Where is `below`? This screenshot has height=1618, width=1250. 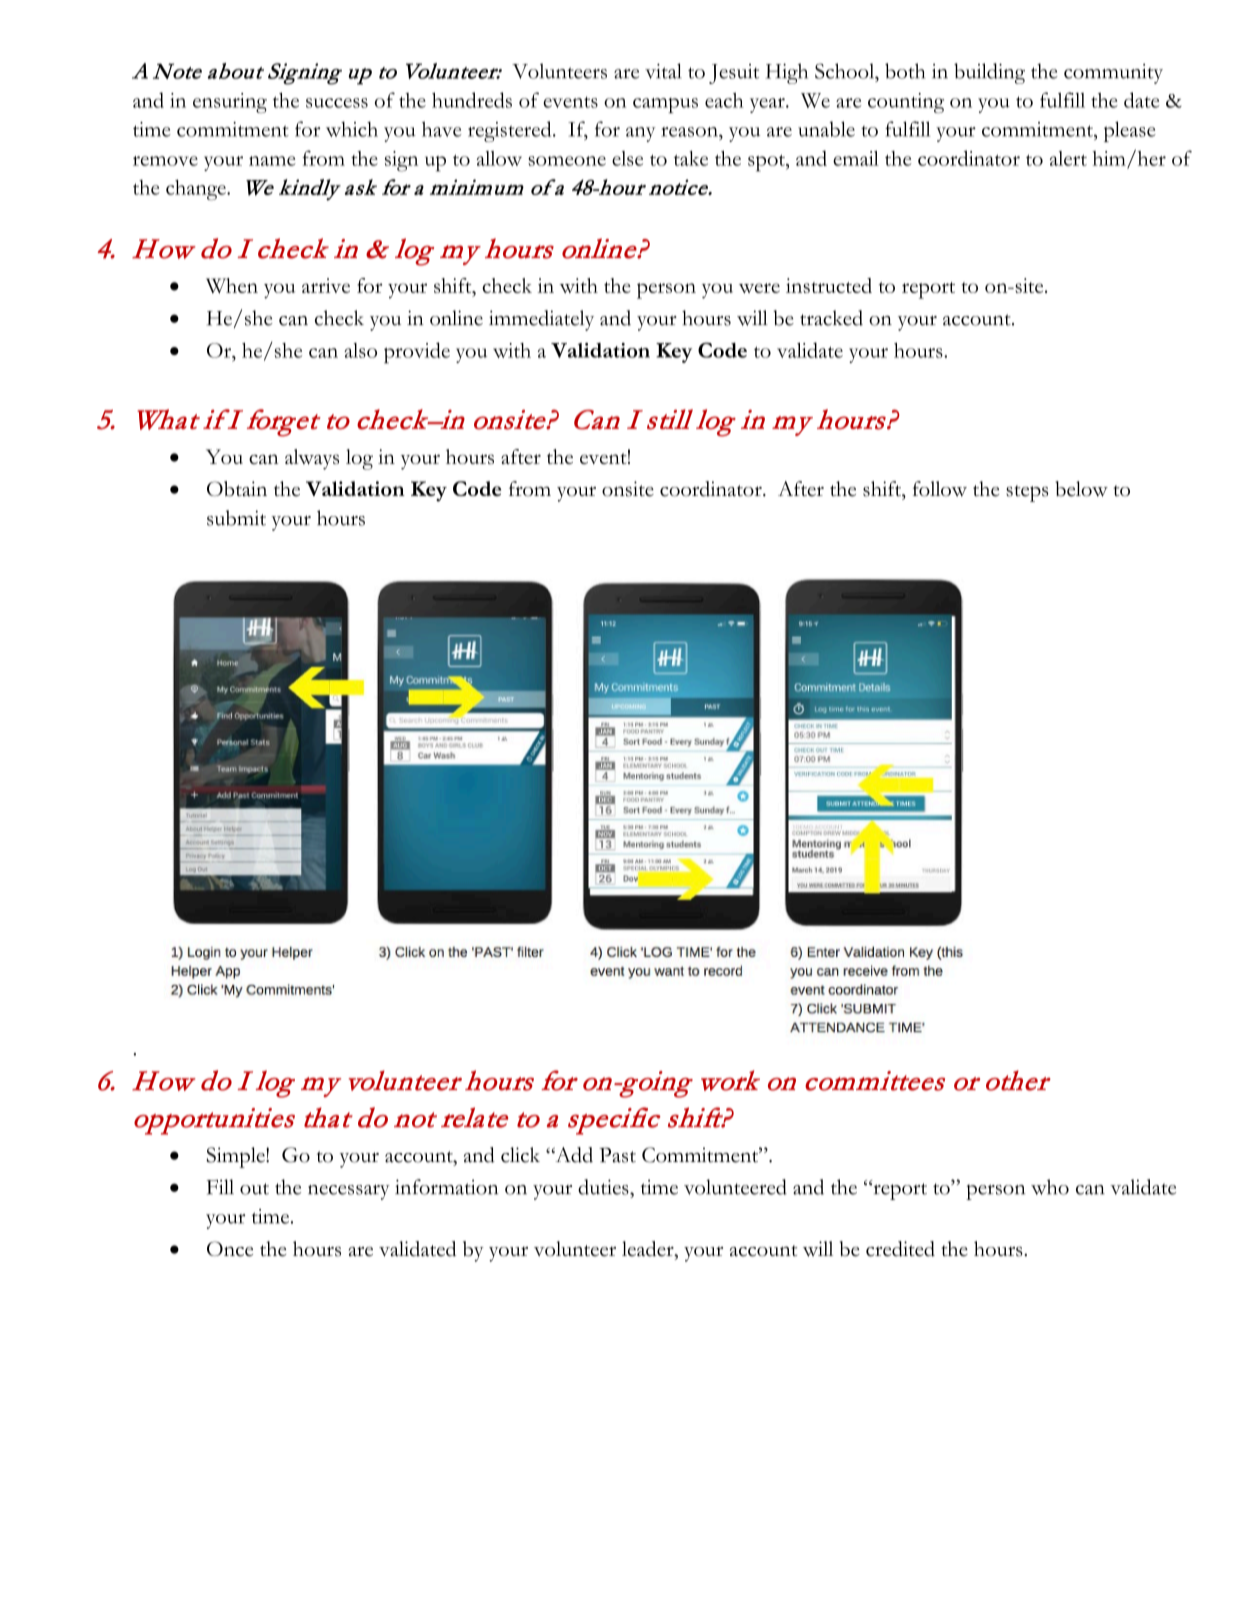 below is located at coordinates (1081, 489).
